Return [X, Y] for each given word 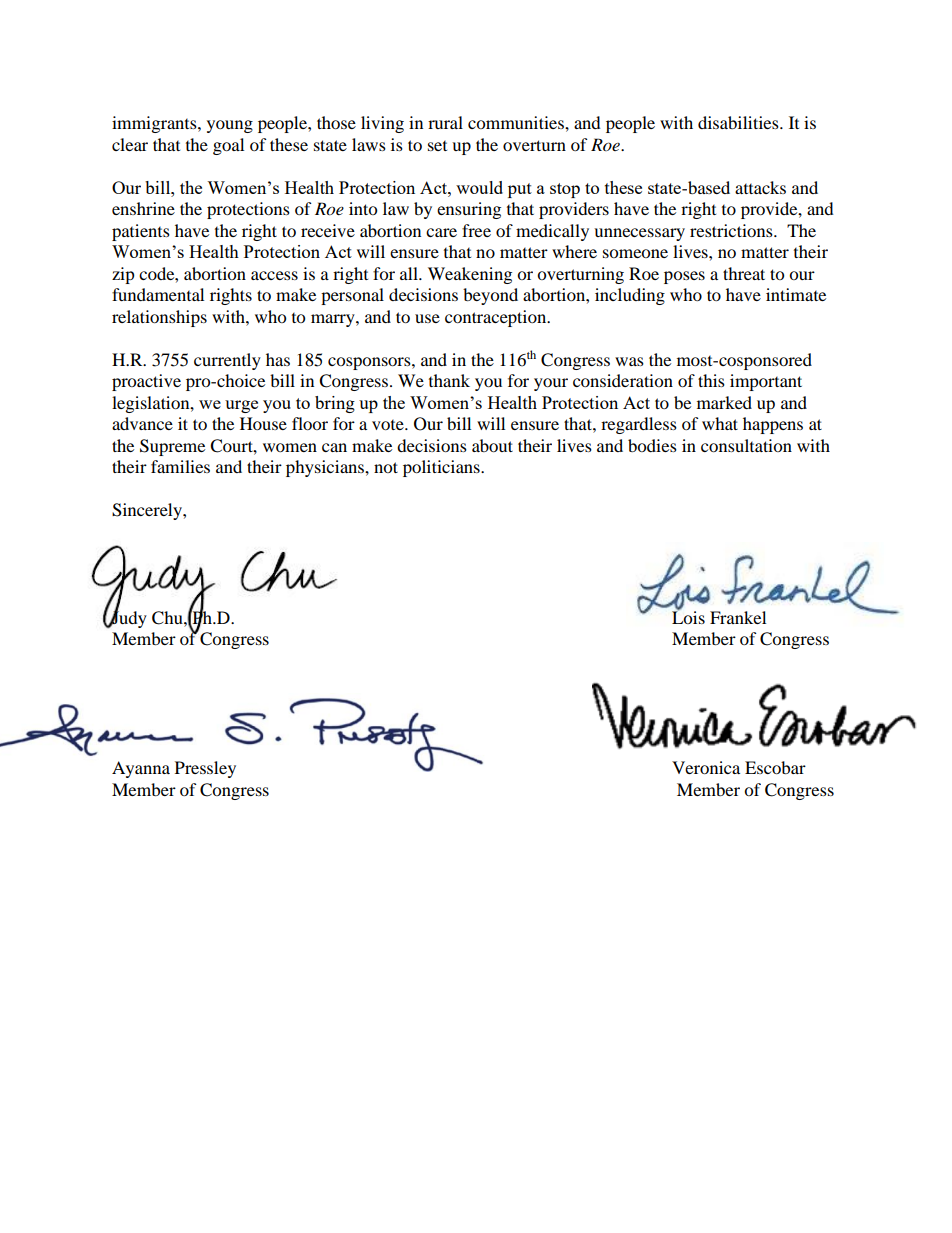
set [437, 146]
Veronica [706, 767]
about [492, 445]
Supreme [172, 447]
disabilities [739, 122]
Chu [168, 618]
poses [684, 277]
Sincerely [148, 511]
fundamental [158, 294]
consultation [746, 445]
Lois [688, 616]
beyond [490, 296]
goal [228, 146]
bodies [652, 445]
